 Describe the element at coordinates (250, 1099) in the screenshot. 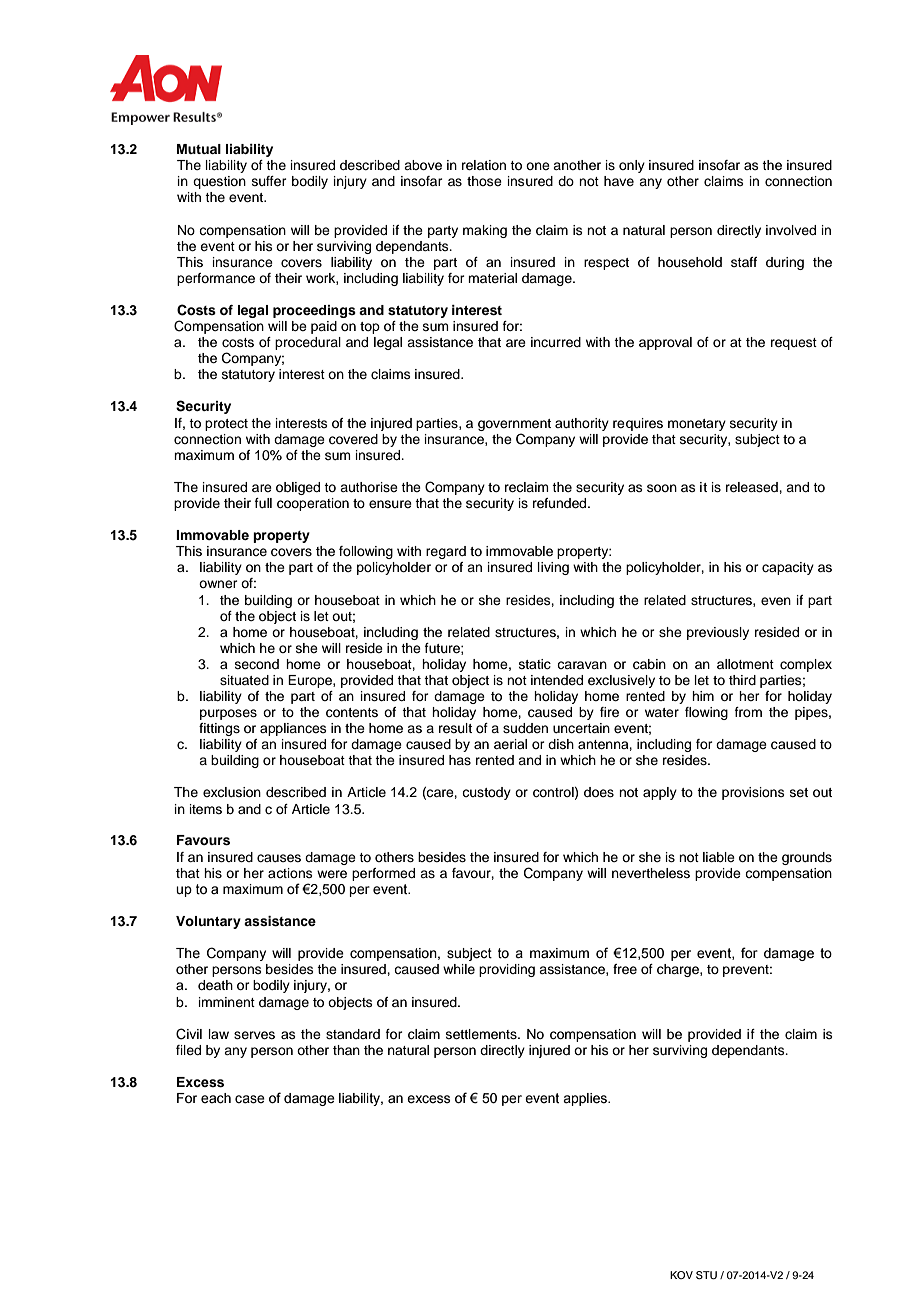

I see `case` at that location.
